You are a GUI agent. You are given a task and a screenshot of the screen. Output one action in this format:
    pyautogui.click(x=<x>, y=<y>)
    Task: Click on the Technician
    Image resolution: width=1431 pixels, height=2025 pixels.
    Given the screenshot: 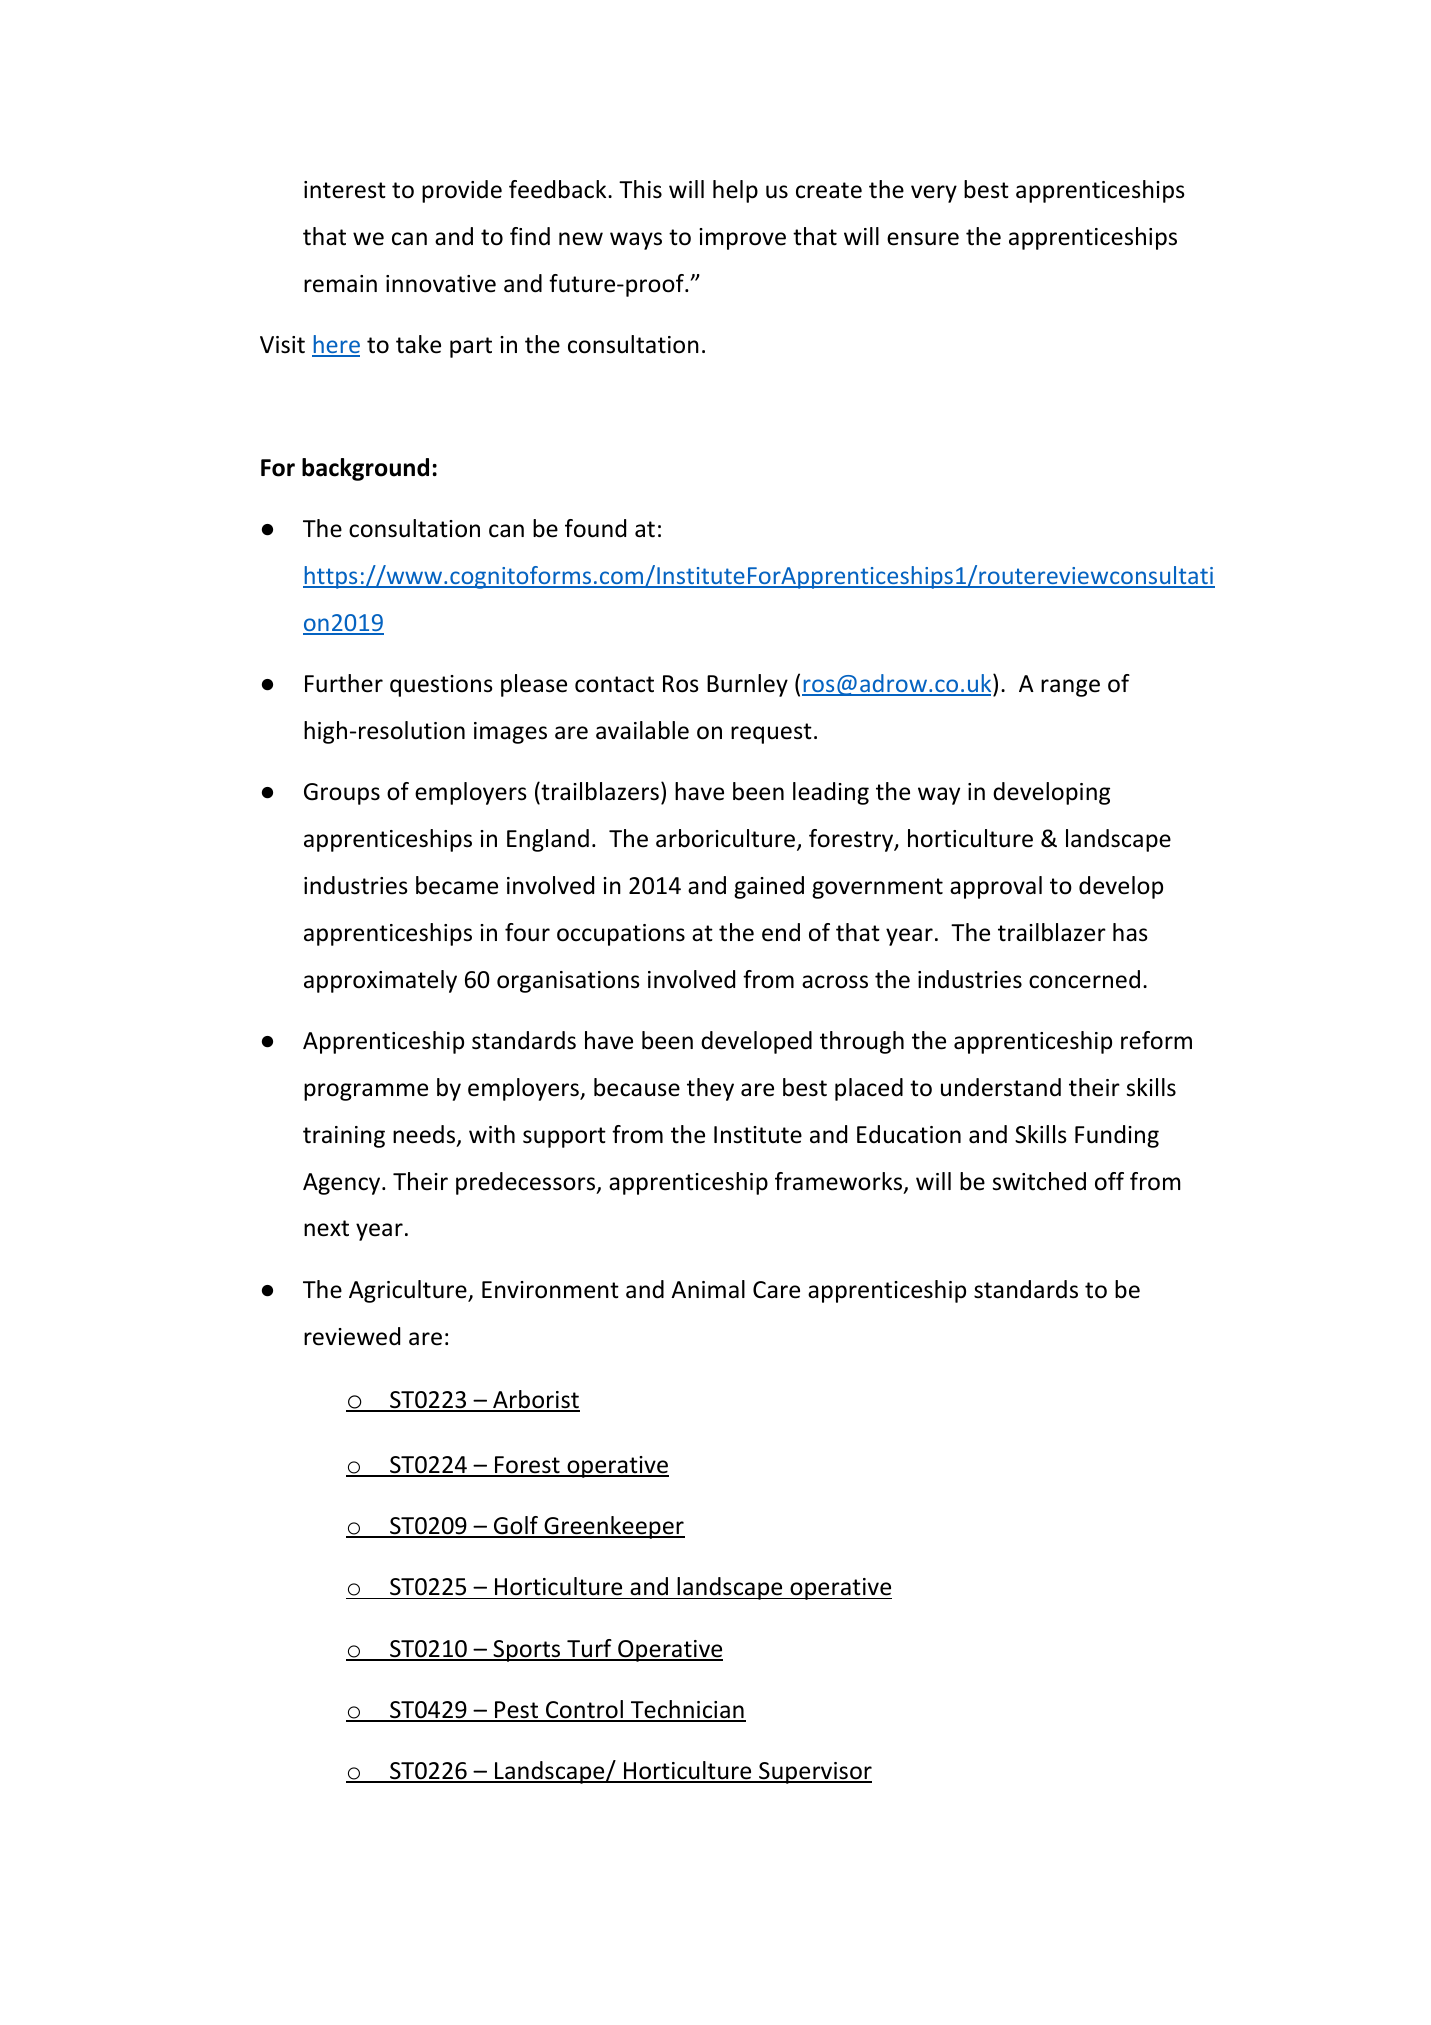 What is the action you would take?
    pyautogui.click(x=687, y=1710)
